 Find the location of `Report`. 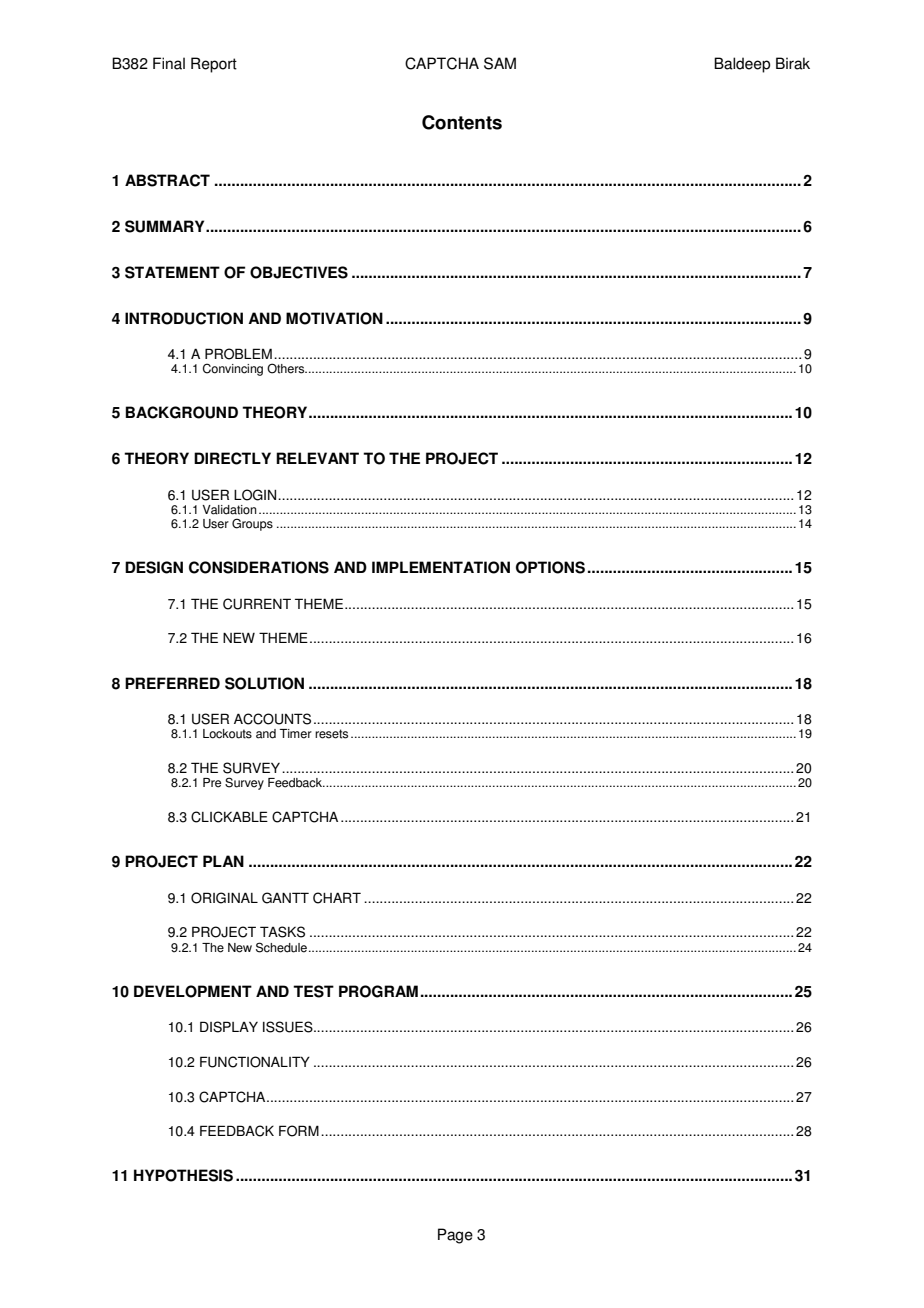

Report is located at coordinates (214, 65).
